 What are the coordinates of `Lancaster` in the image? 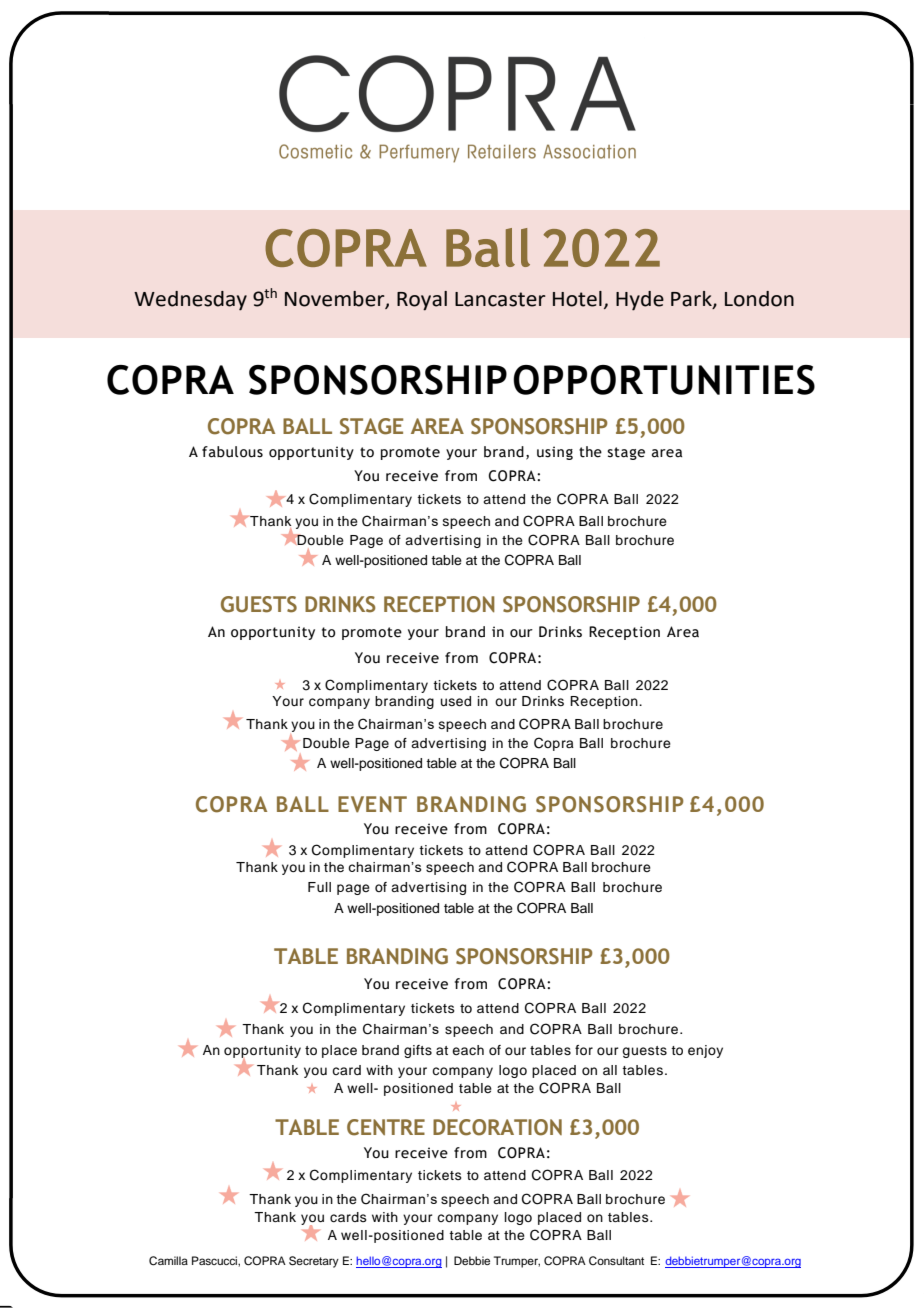 It's located at (500, 299).
